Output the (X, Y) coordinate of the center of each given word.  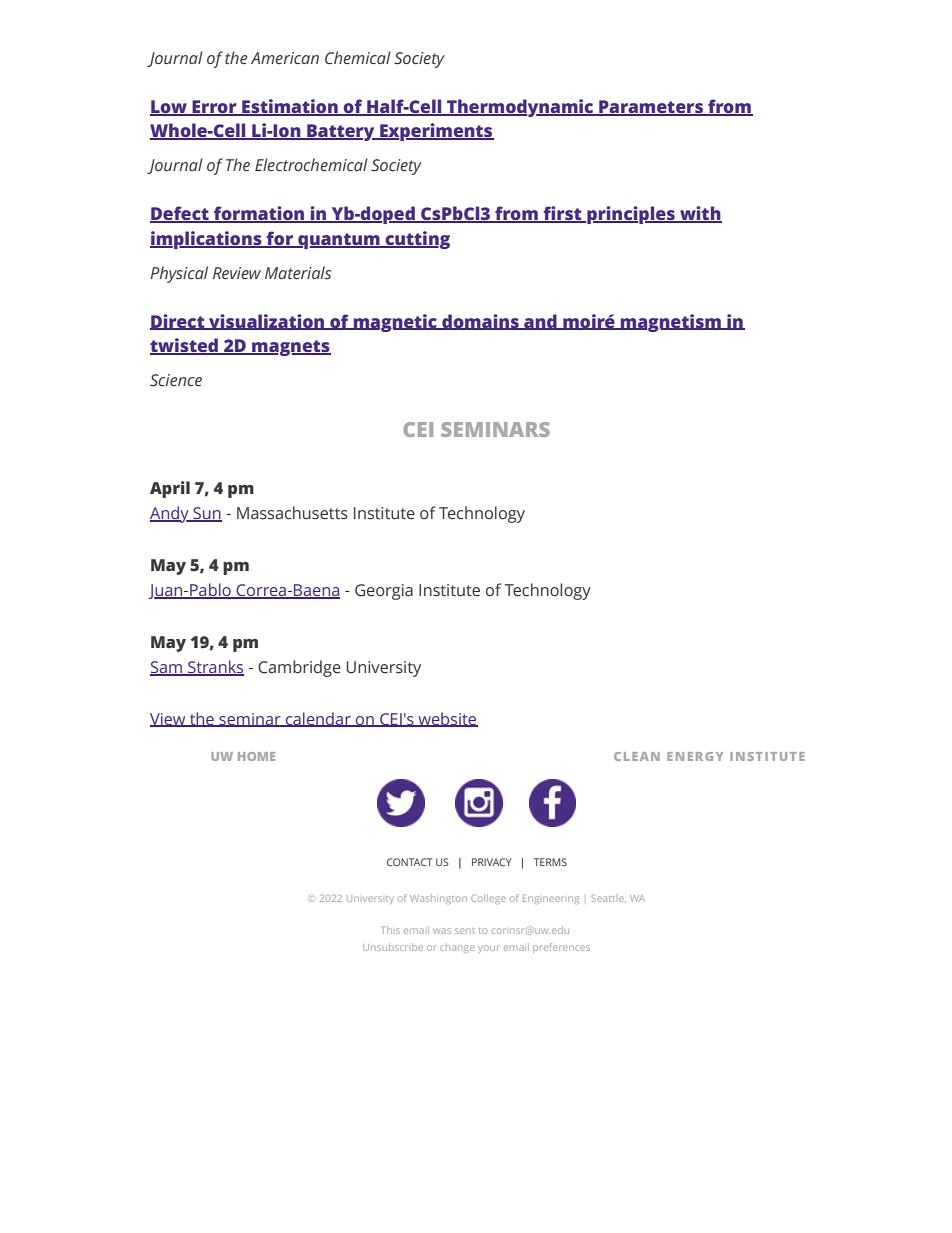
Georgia (384, 592)
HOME (256, 756)
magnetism (671, 323)
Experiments (436, 132)
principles (631, 215)
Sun (206, 514)
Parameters (651, 107)
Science (176, 380)
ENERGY (695, 756)
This (390, 930)
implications (207, 240)
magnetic (395, 323)
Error (214, 107)
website (447, 719)
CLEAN (637, 756)
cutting (416, 240)
